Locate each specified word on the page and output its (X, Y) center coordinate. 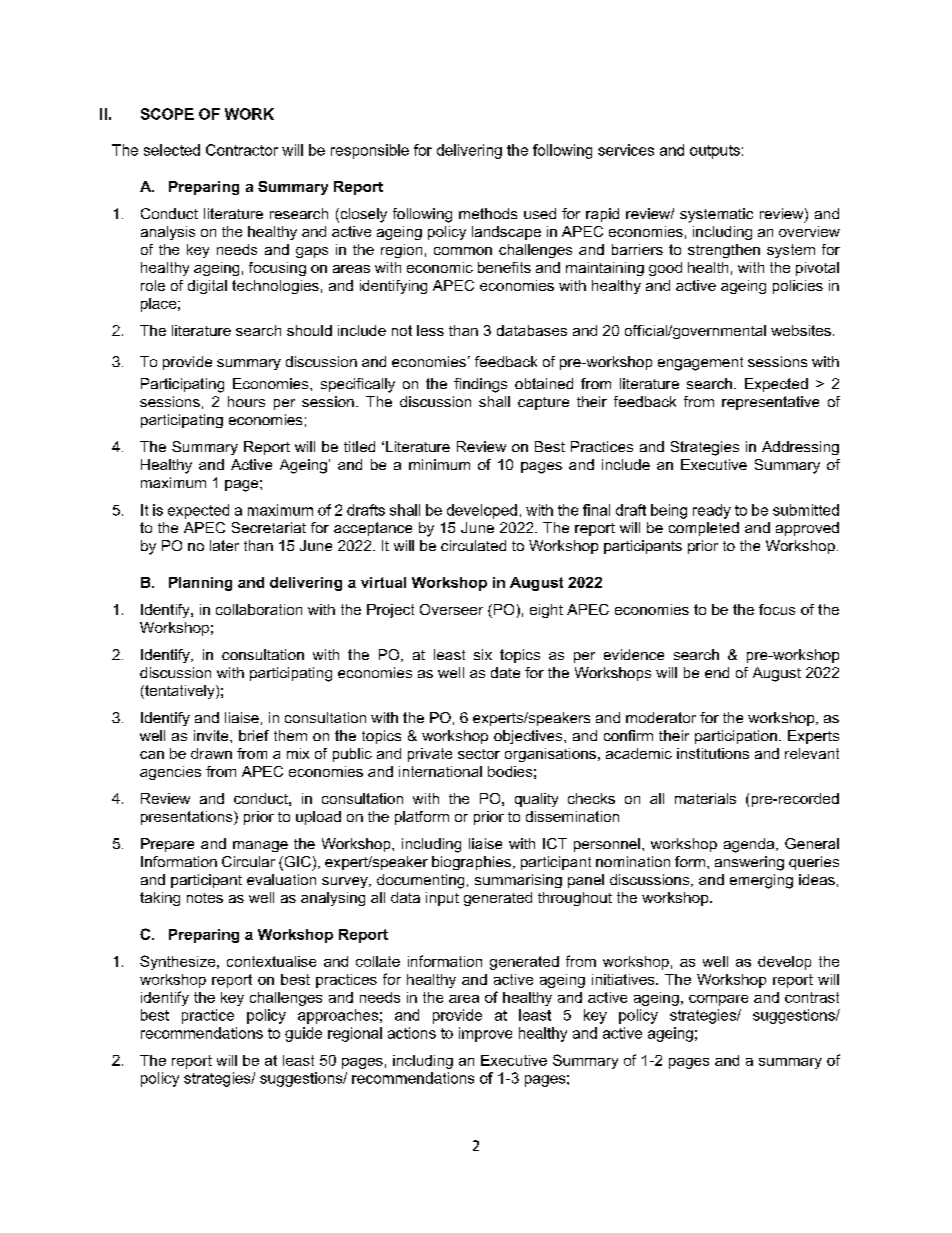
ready (712, 511)
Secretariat (269, 527)
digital (207, 287)
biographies (471, 863)
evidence (634, 654)
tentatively (180, 692)
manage (260, 846)
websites (801, 330)
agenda (750, 845)
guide (303, 1034)
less (430, 330)
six (483, 654)
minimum (439, 464)
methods (488, 213)
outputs (715, 152)
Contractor (242, 150)
